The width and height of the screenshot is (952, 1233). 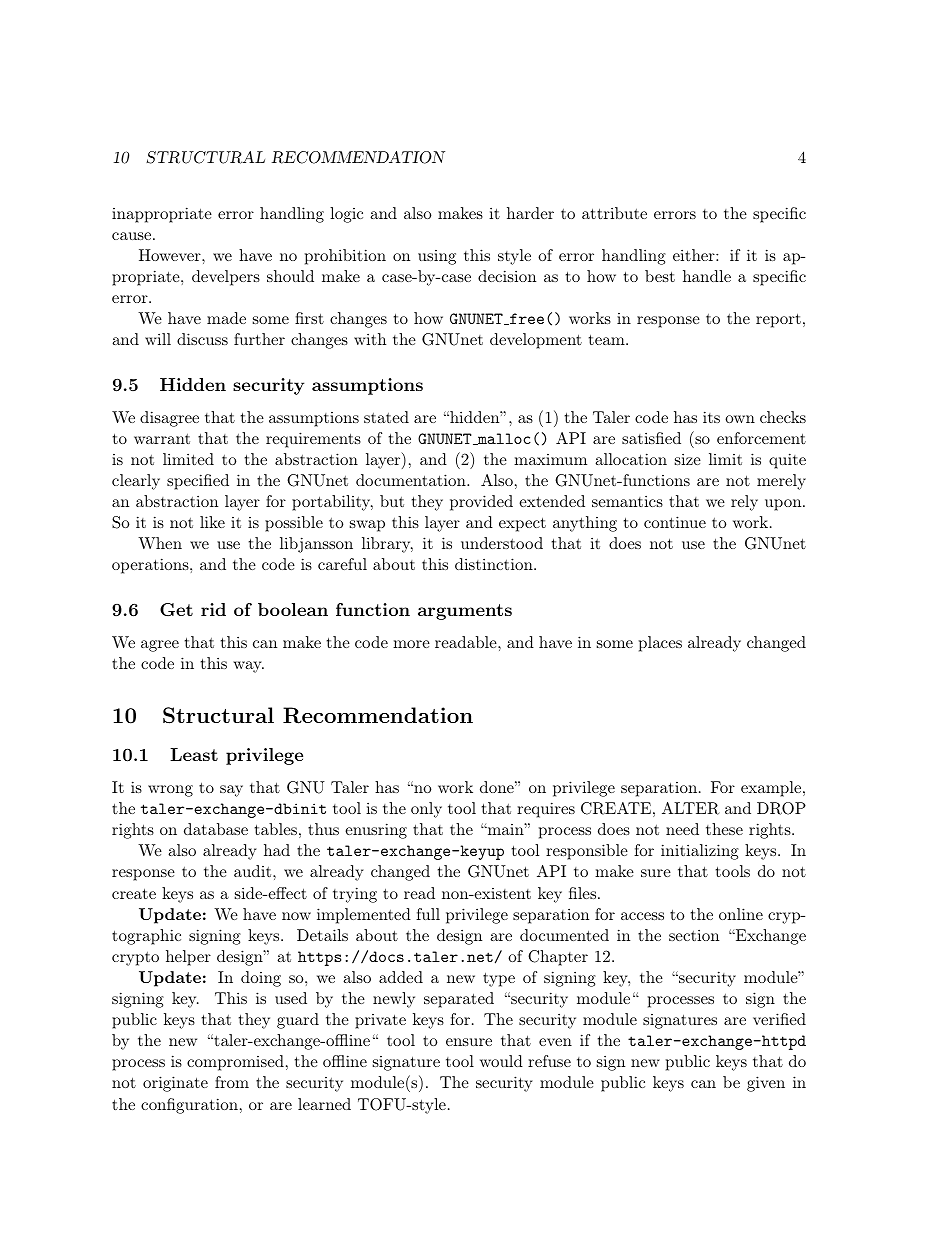 I want to click on its, so click(x=711, y=417).
